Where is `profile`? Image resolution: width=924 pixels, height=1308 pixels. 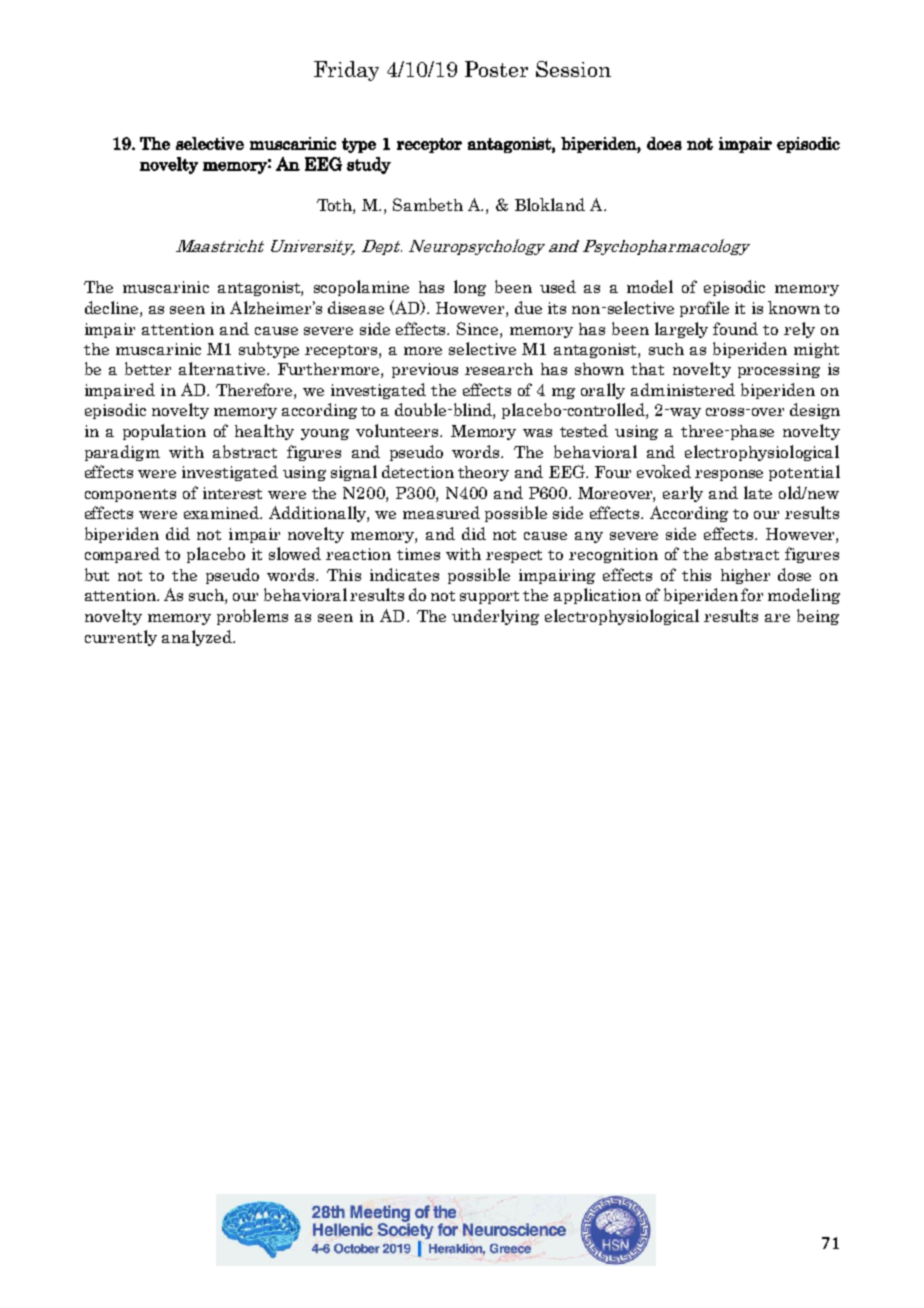 profile is located at coordinates (704, 309).
